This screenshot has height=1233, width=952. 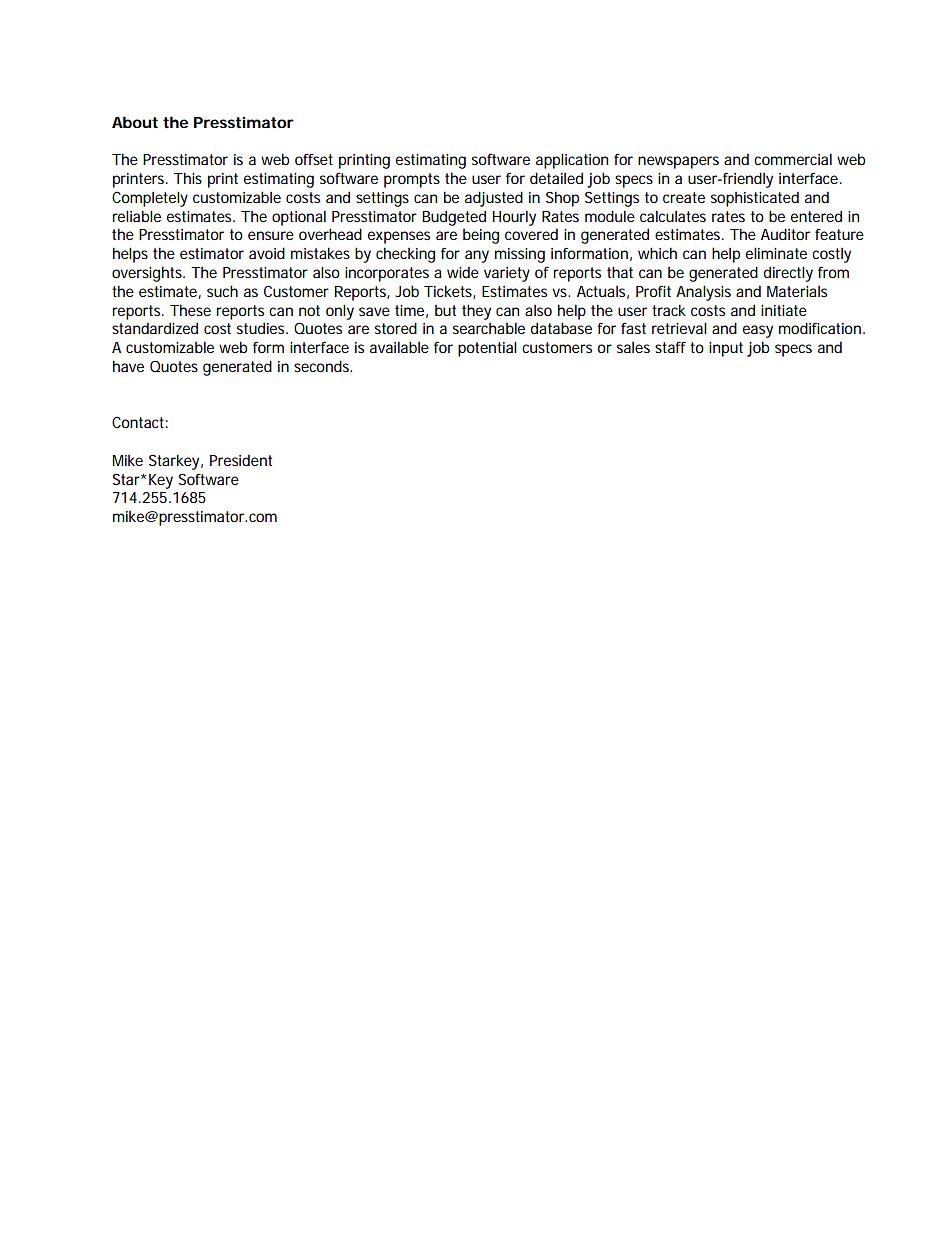 I want to click on seconds, so click(x=323, y=366).
